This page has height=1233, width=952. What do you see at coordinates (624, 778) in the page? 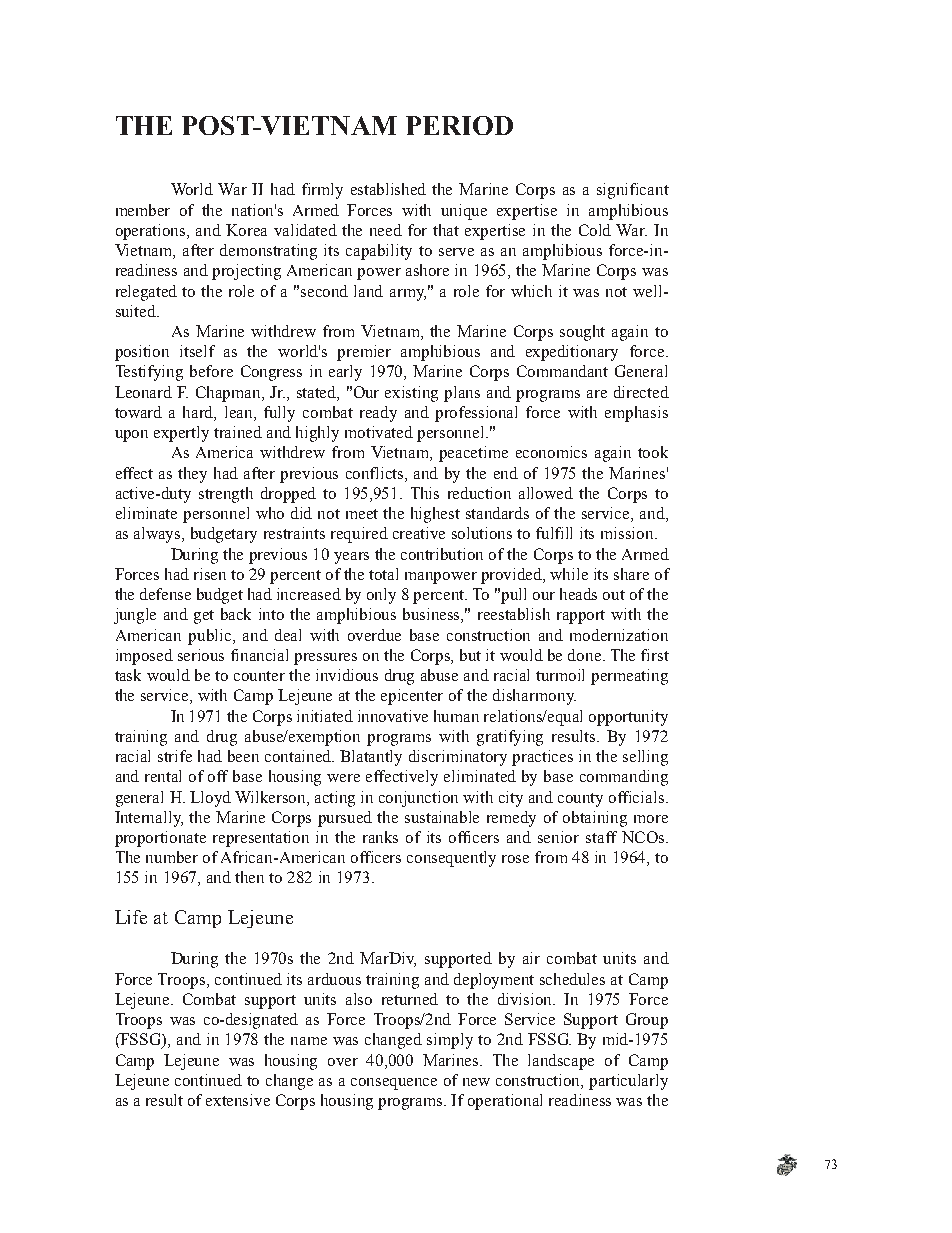
I see `commanding` at bounding box center [624, 778].
